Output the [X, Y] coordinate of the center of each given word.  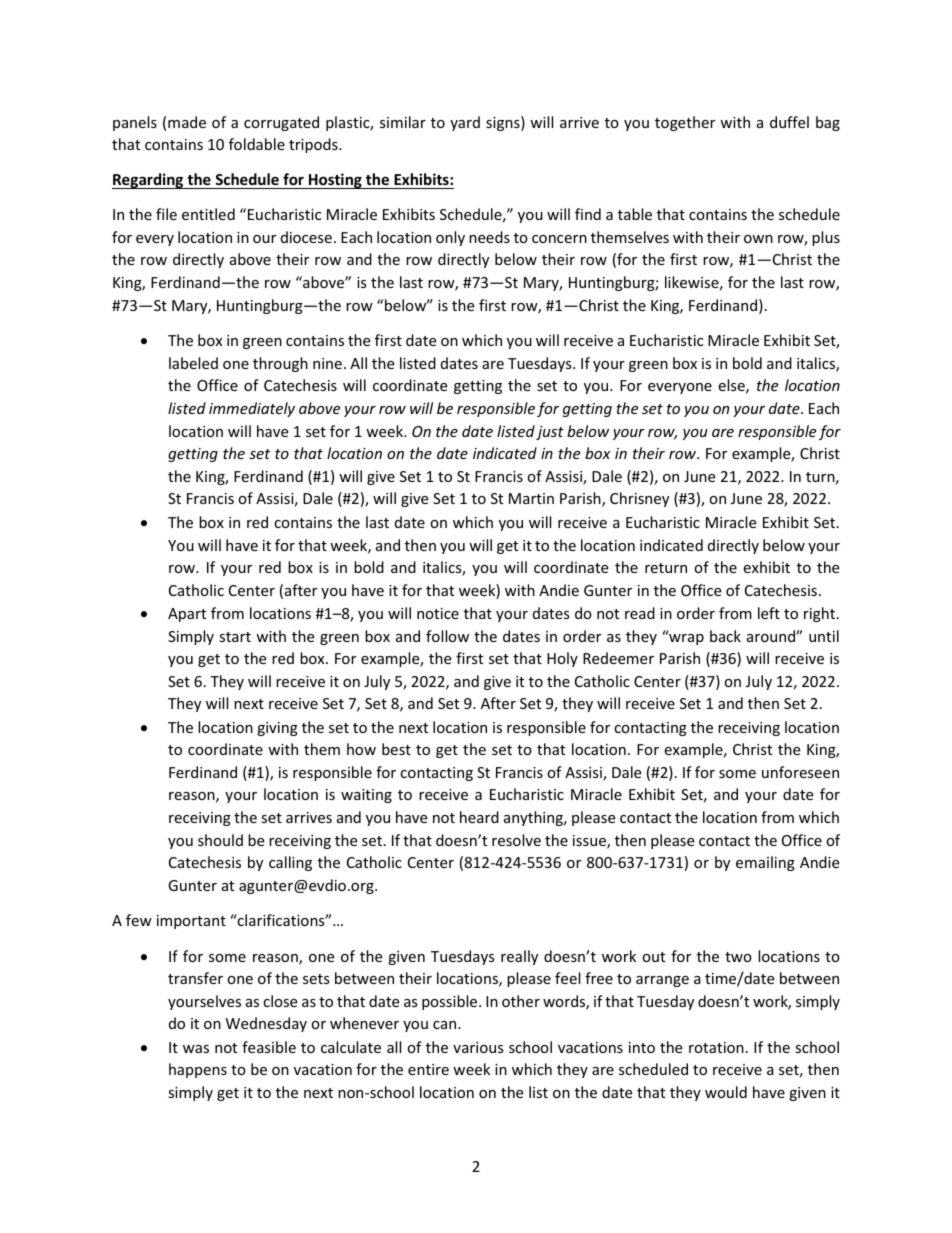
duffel [789, 122]
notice [438, 613]
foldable [257, 144]
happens [198, 1070]
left [769, 613]
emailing [765, 863]
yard [465, 123]
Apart [187, 615]
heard [479, 817]
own [758, 239]
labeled [193, 363]
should [220, 840]
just [550, 433]
